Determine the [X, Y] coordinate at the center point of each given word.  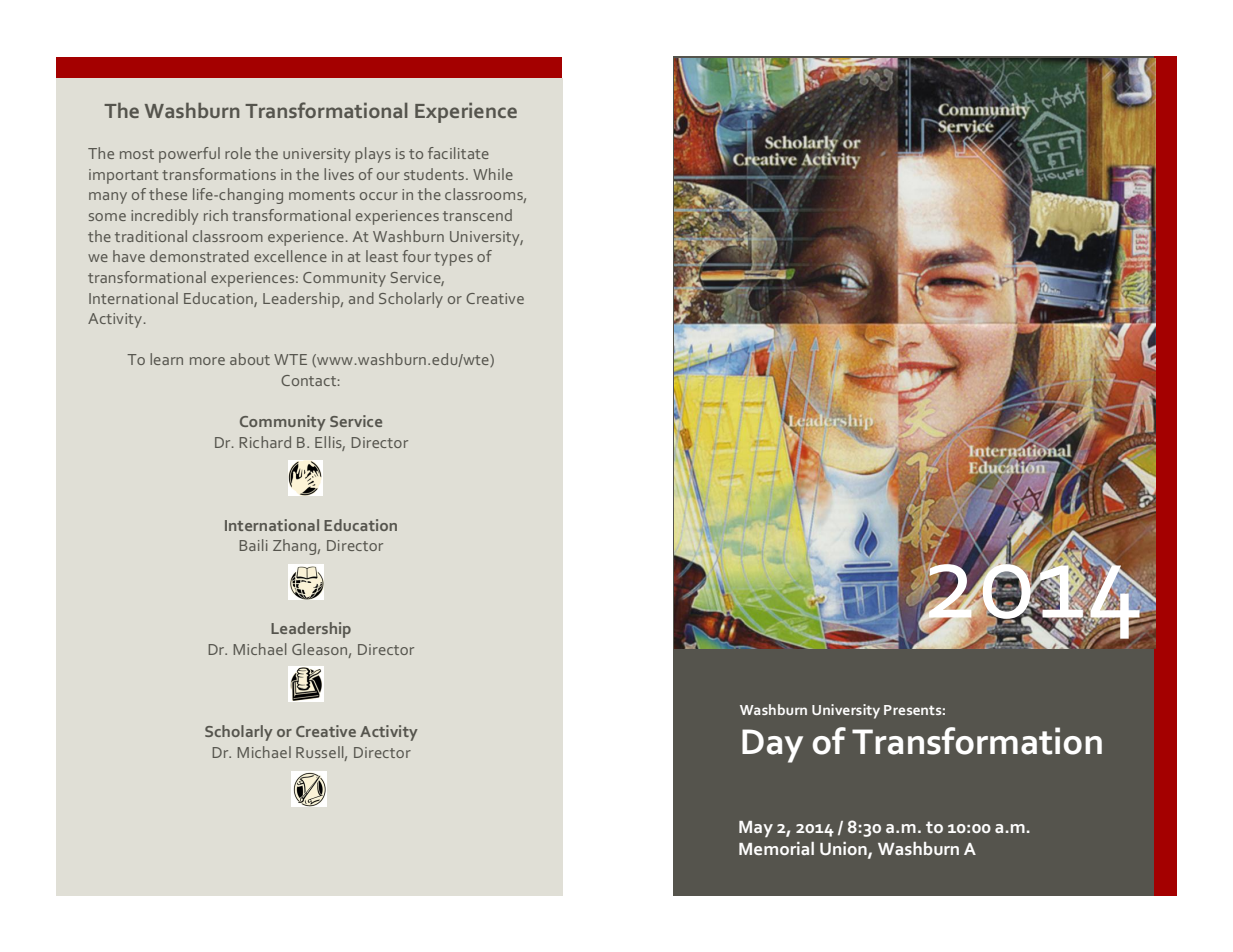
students [434, 174]
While [493, 174]
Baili [254, 545]
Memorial [776, 848]
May [756, 829]
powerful [189, 155]
